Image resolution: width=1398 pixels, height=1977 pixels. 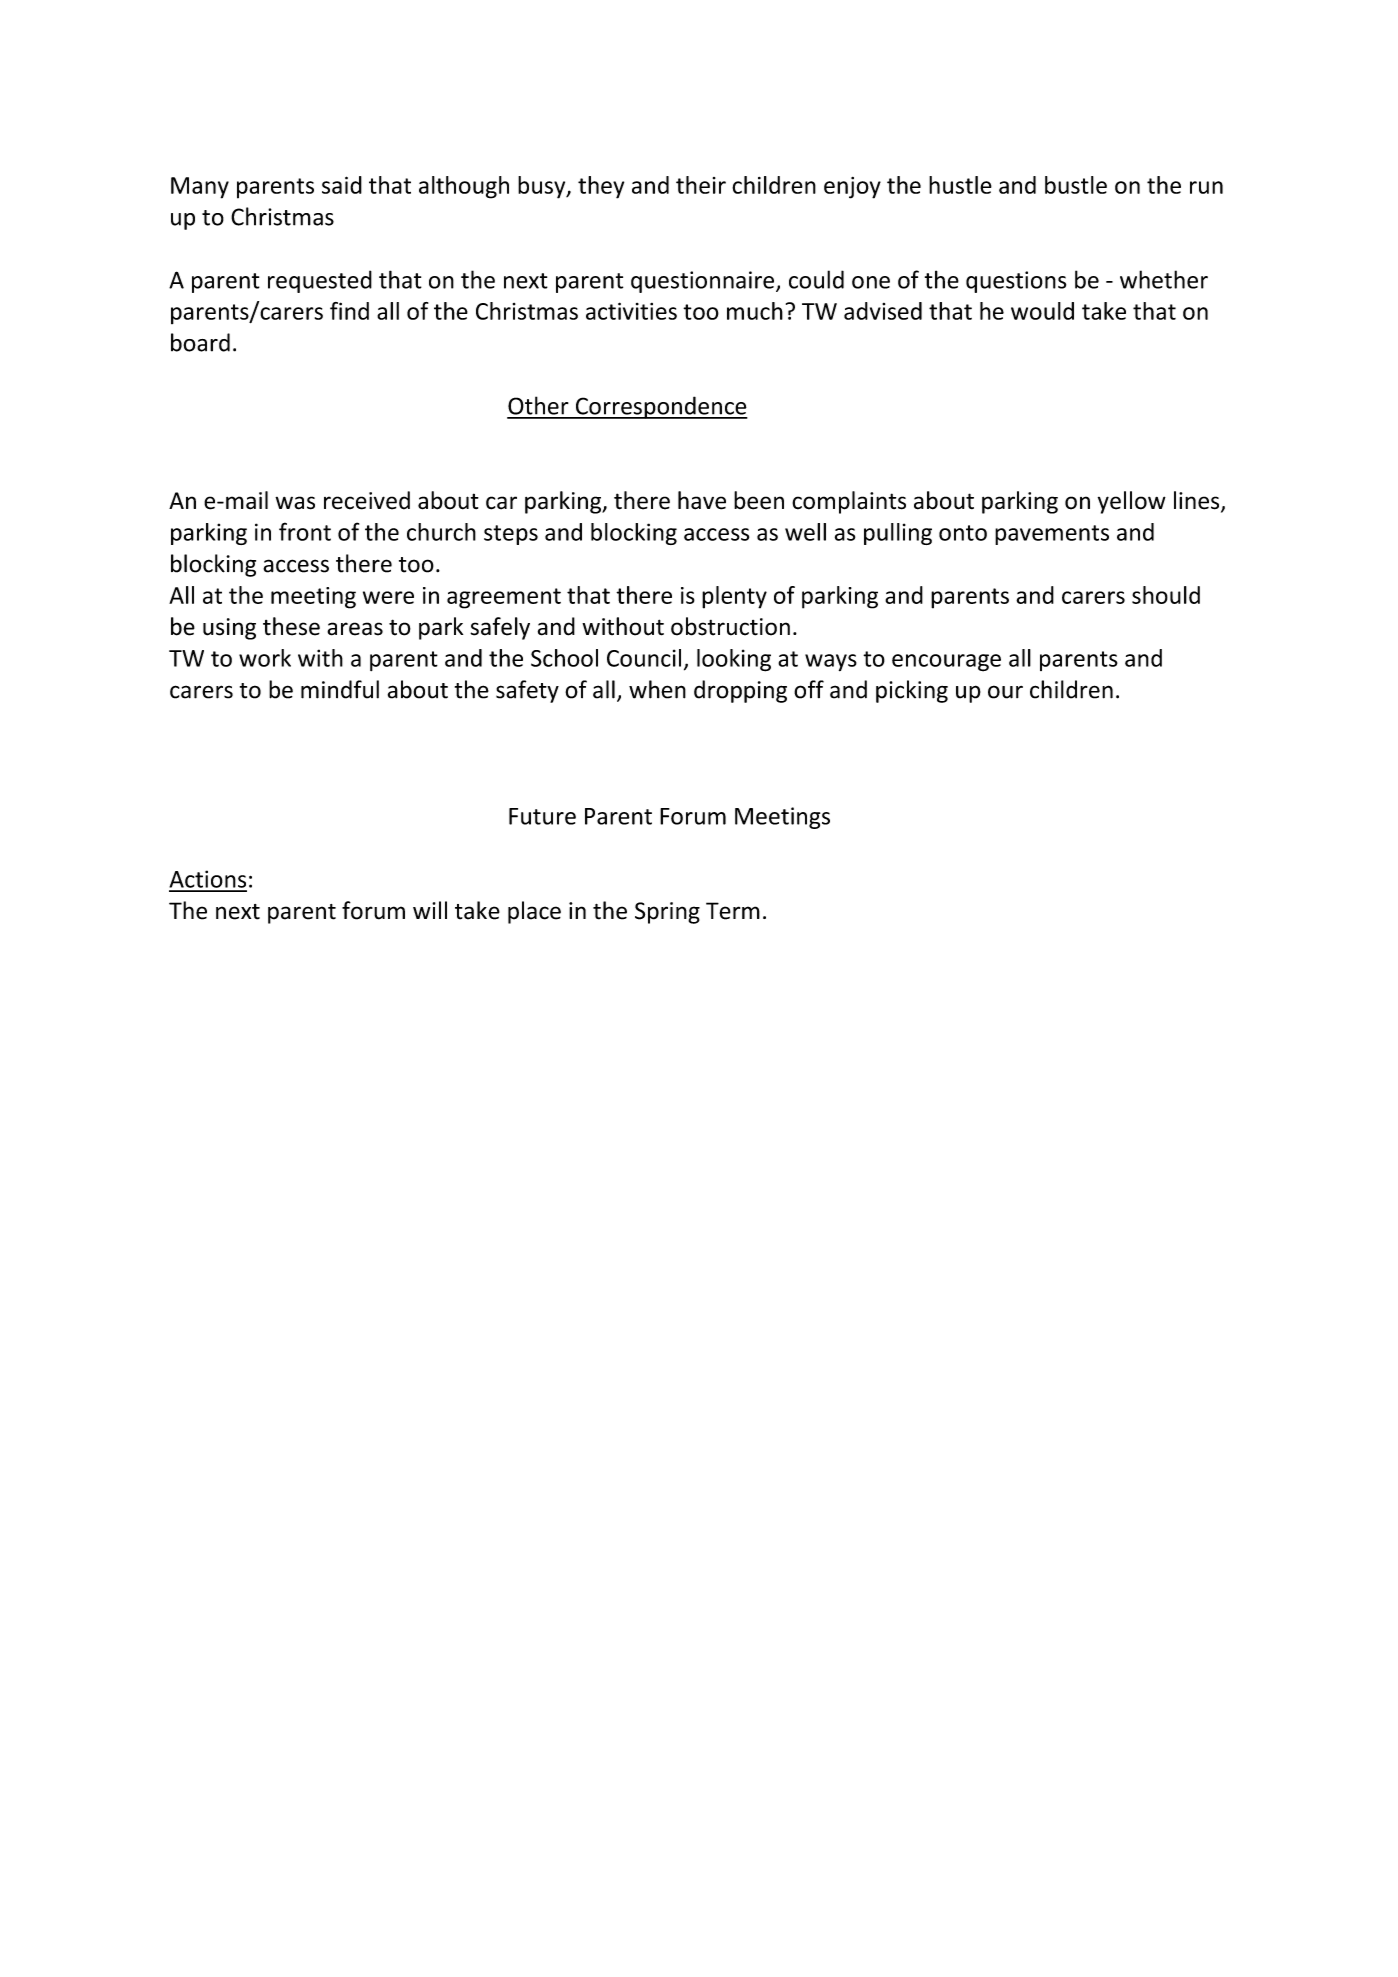 I want to click on front, so click(x=305, y=531).
